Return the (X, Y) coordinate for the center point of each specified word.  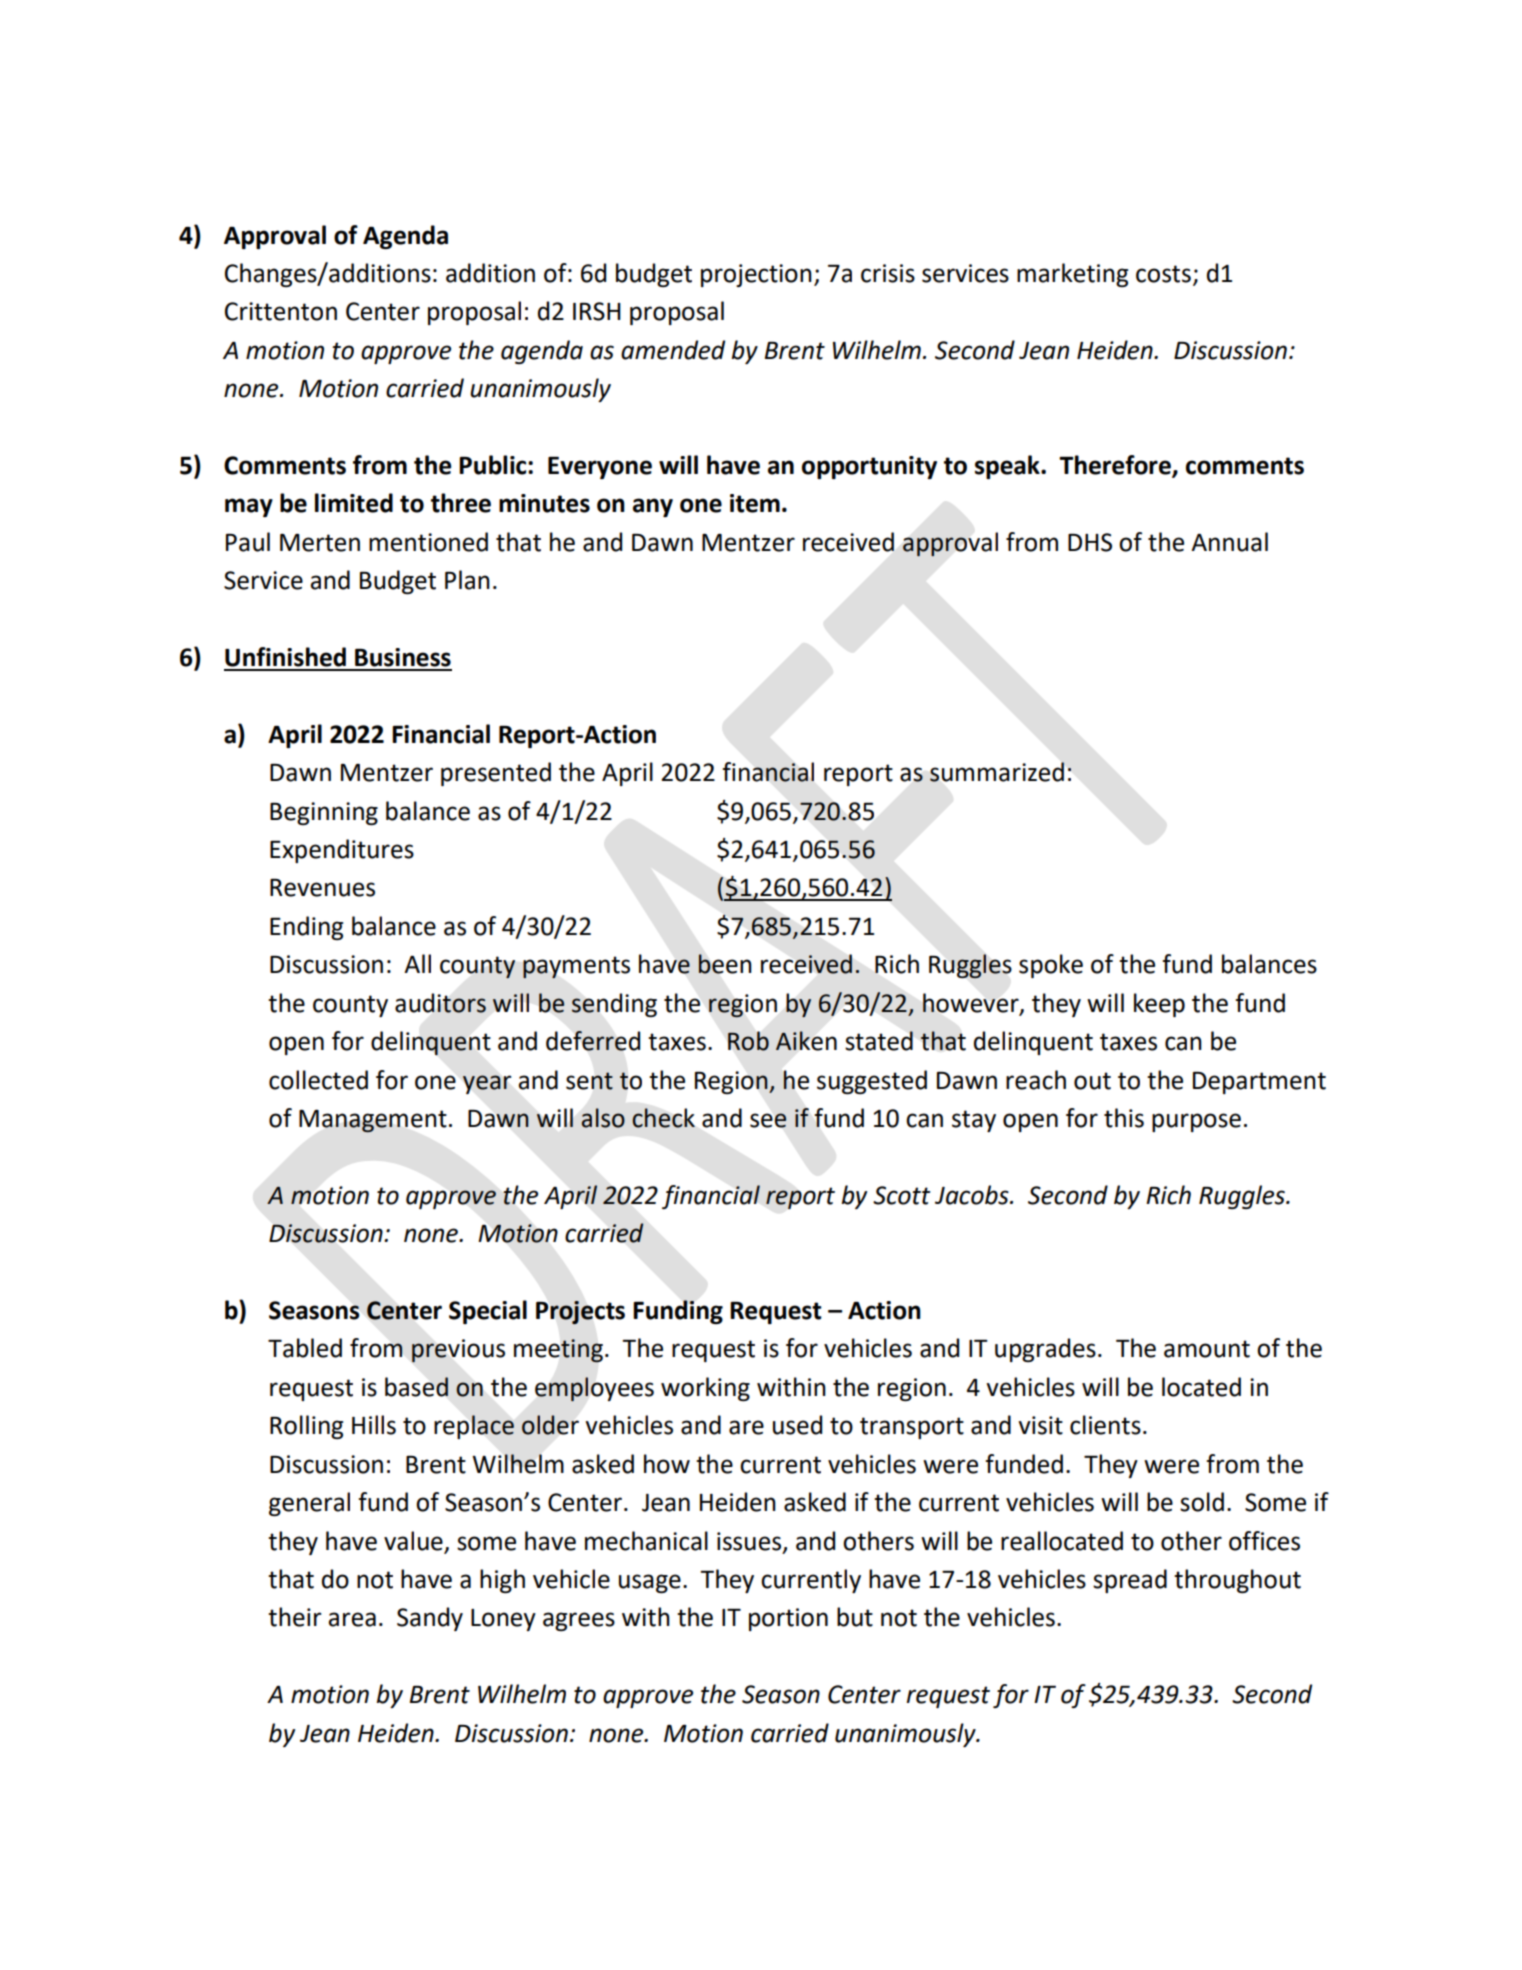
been (725, 964)
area (352, 1619)
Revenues (322, 888)
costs (1163, 274)
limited (354, 503)
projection (756, 275)
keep (1159, 1005)
